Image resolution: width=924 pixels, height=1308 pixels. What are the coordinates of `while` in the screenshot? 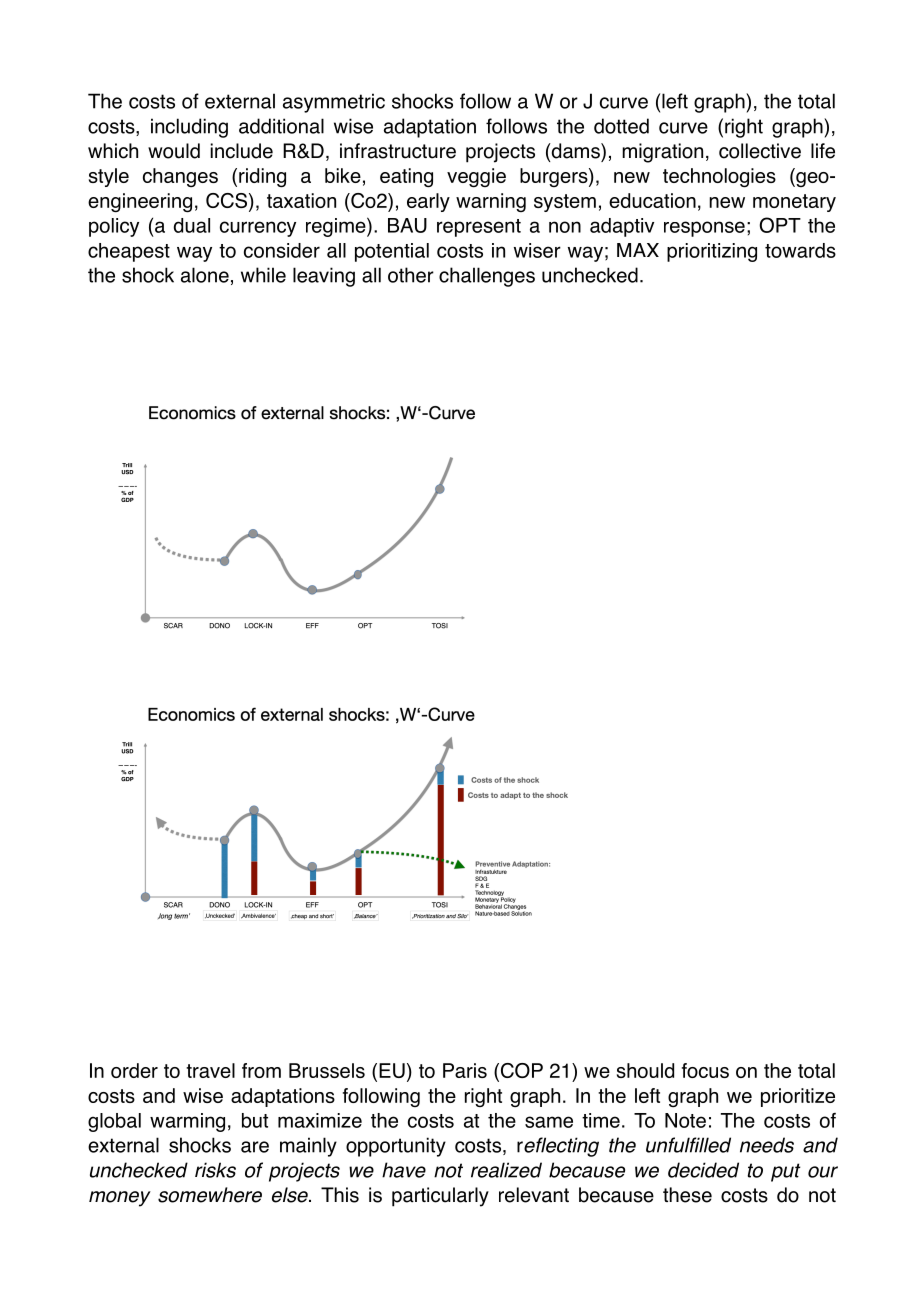 It's located at (263, 275).
